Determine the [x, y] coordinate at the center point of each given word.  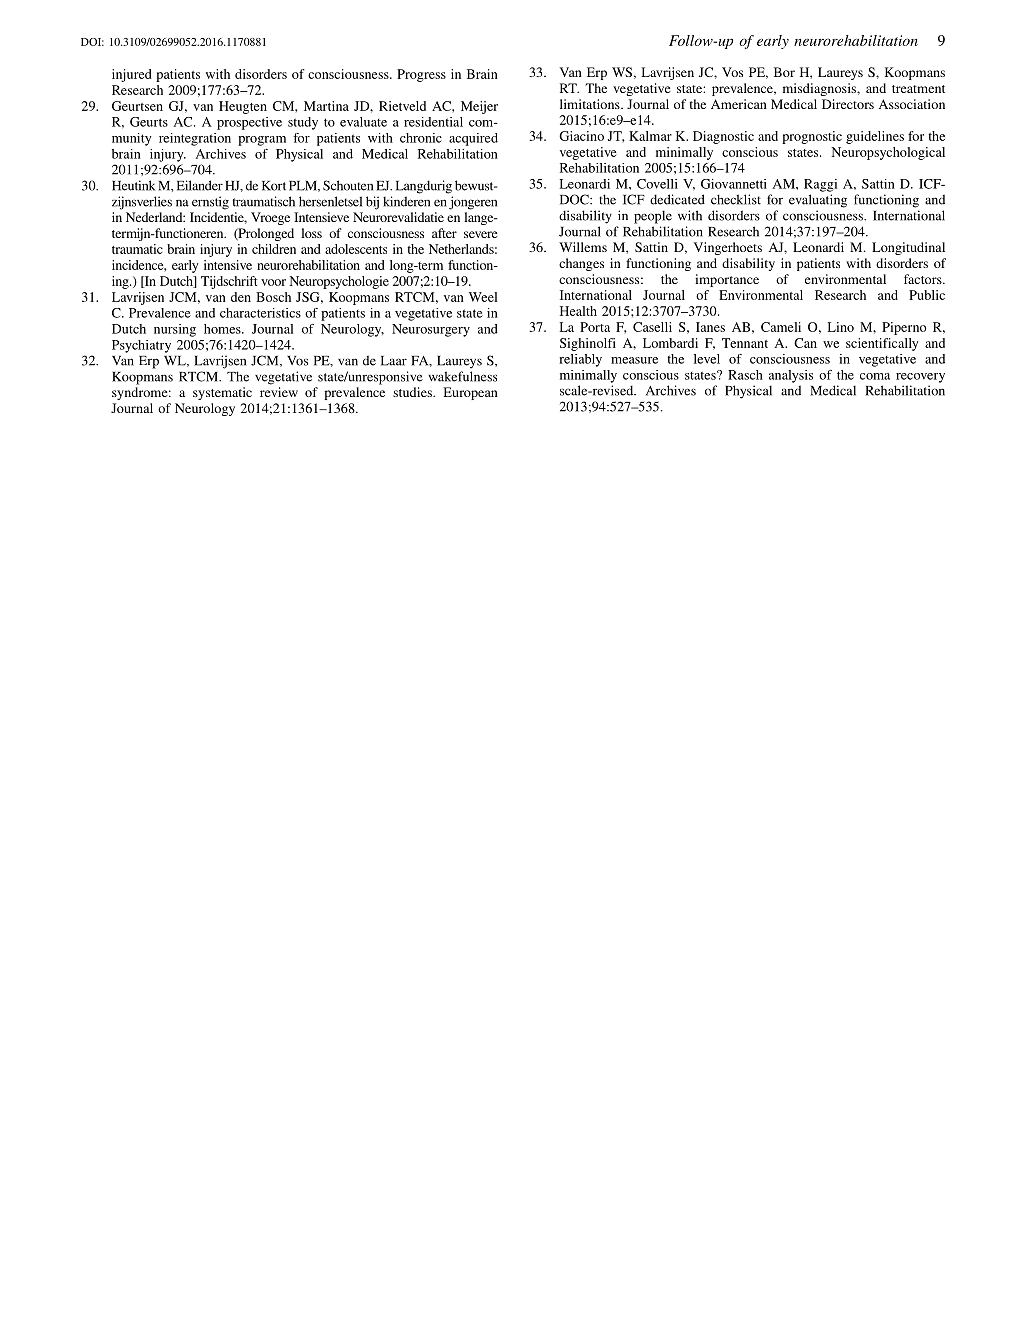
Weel [483, 297]
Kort [274, 186]
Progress [421, 75]
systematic [222, 393]
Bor [784, 72]
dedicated [677, 199]
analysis [791, 376]
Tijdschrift [229, 282]
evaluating [818, 201]
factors [924, 279]
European [471, 393]
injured [132, 75]
